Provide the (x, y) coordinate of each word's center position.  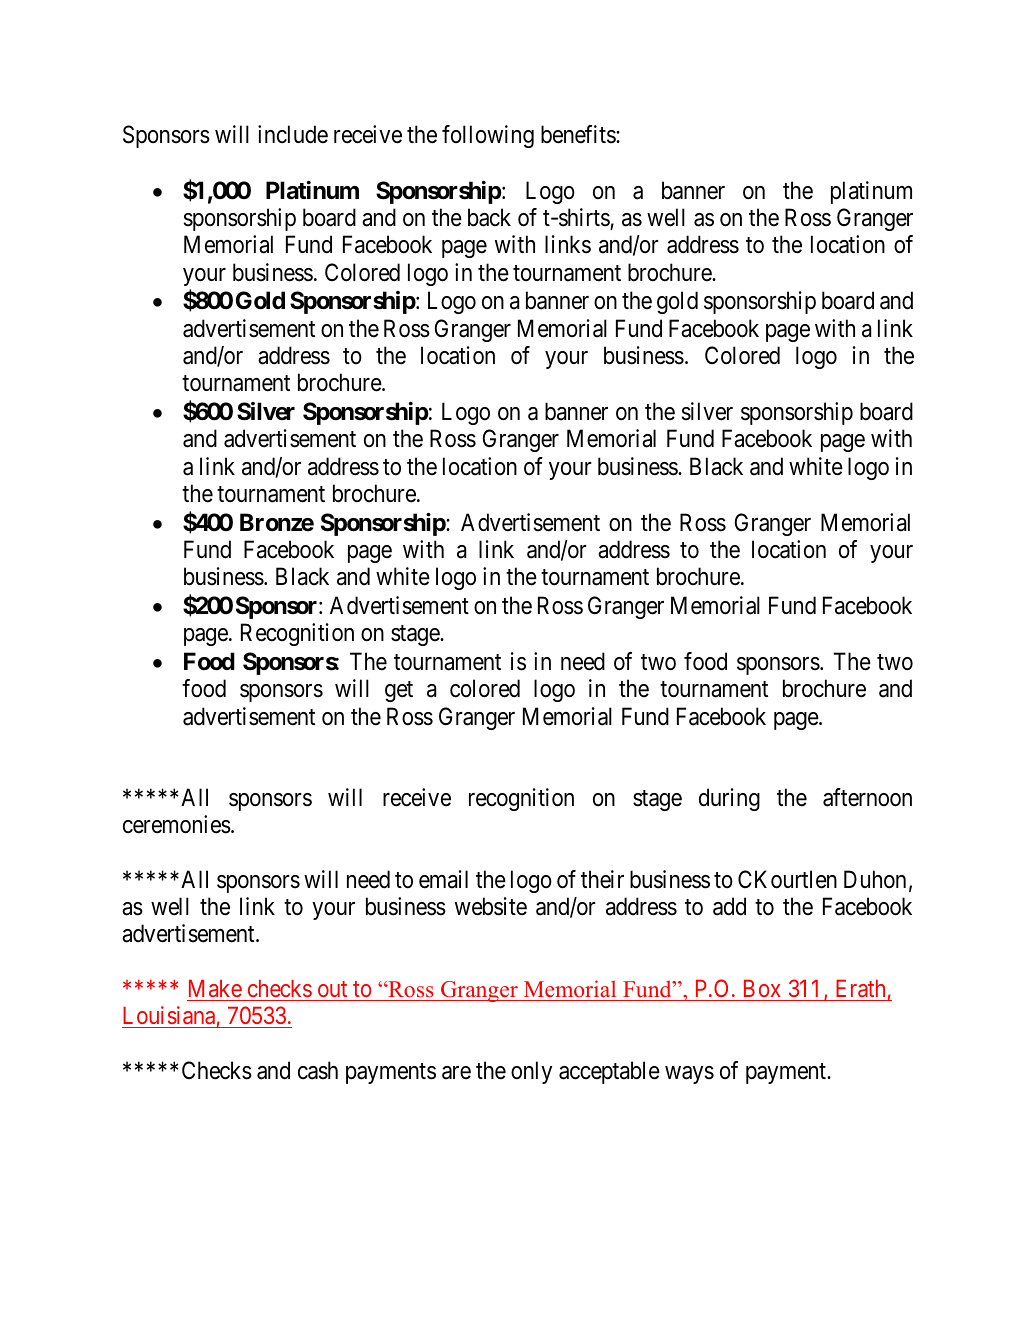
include (293, 134)
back (489, 217)
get (399, 692)
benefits (579, 134)
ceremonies (177, 824)
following (488, 136)
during (729, 799)
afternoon (867, 797)
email (443, 879)
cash (318, 1070)
